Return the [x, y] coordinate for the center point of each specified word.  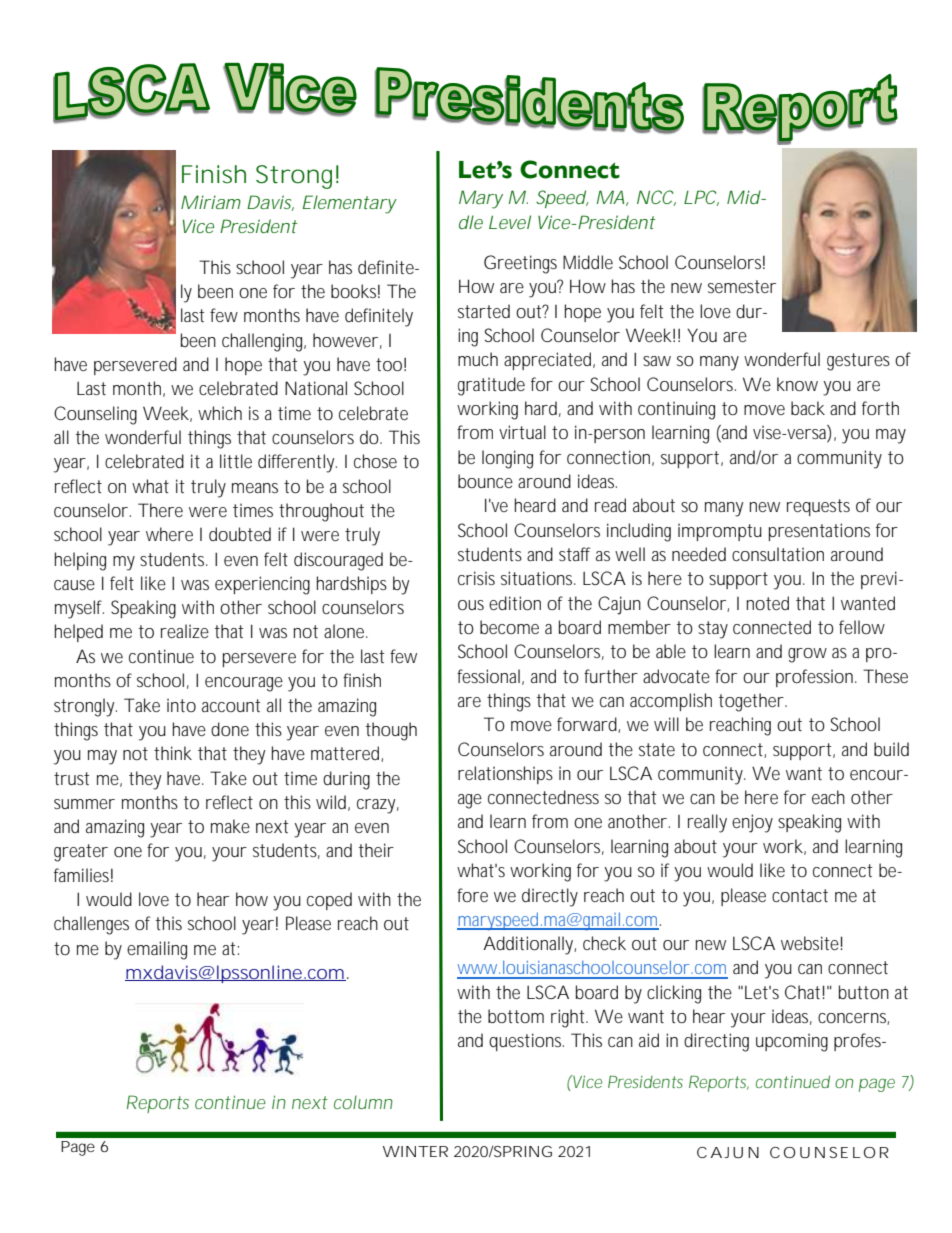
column [362, 1102]
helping [80, 561]
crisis [476, 578]
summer [84, 804]
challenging [262, 342]
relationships [505, 775]
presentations [819, 532]
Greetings [520, 264]
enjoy [752, 823]
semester [742, 286]
